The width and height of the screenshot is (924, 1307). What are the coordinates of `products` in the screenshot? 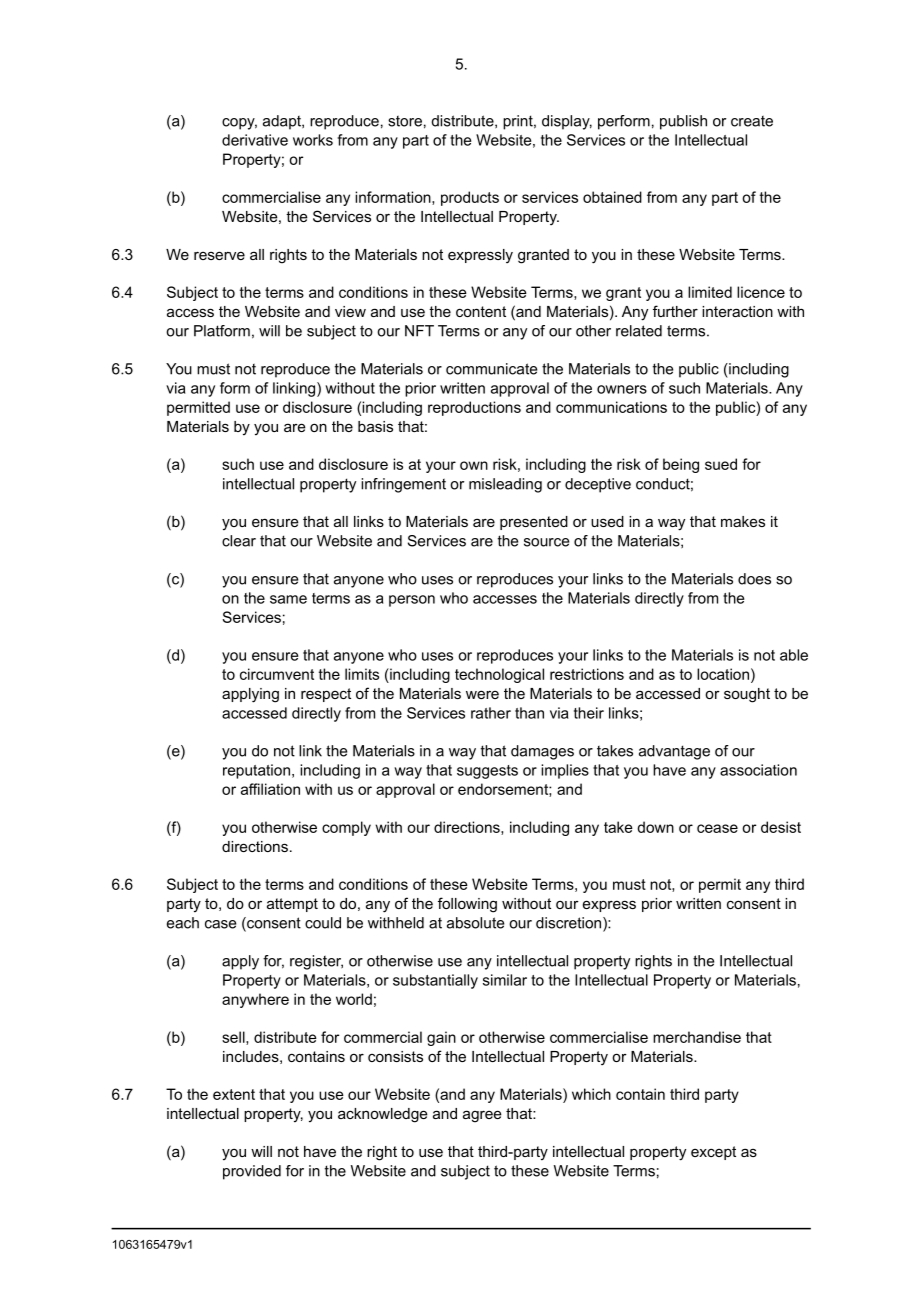 It's located at (470, 198).
